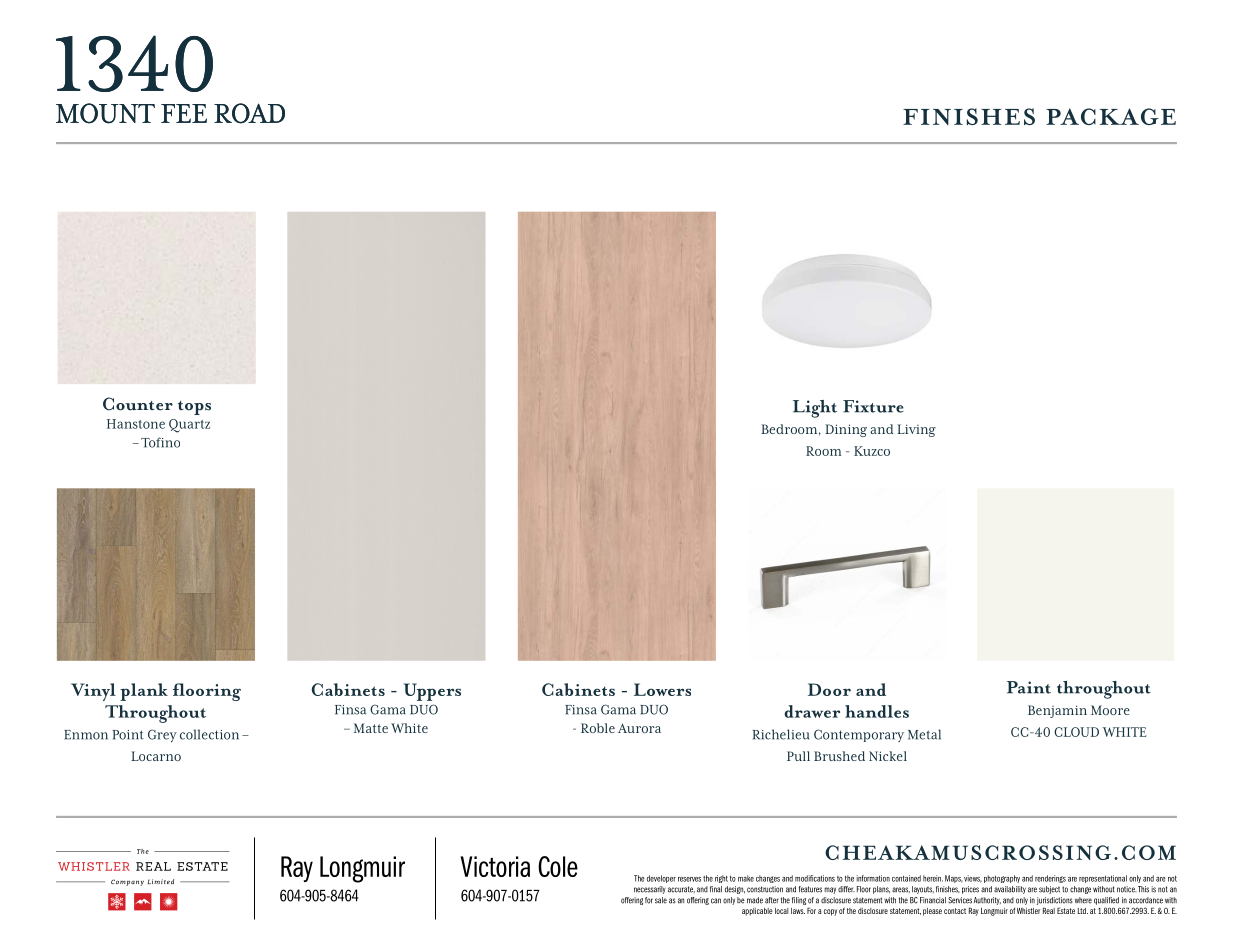  I want to click on Counter, so click(138, 404).
